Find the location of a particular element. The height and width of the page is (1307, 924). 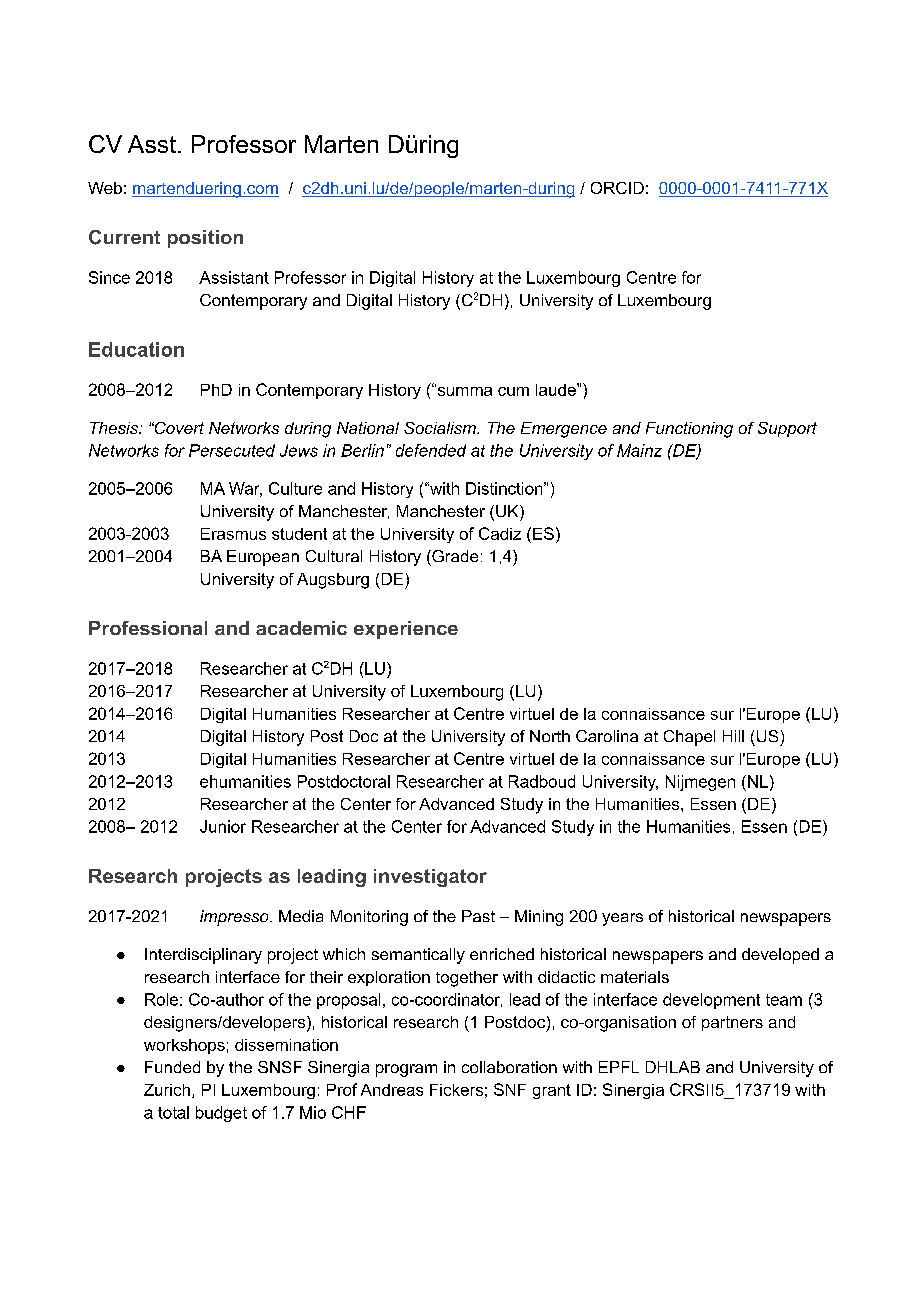

position is located at coordinates (205, 239).
